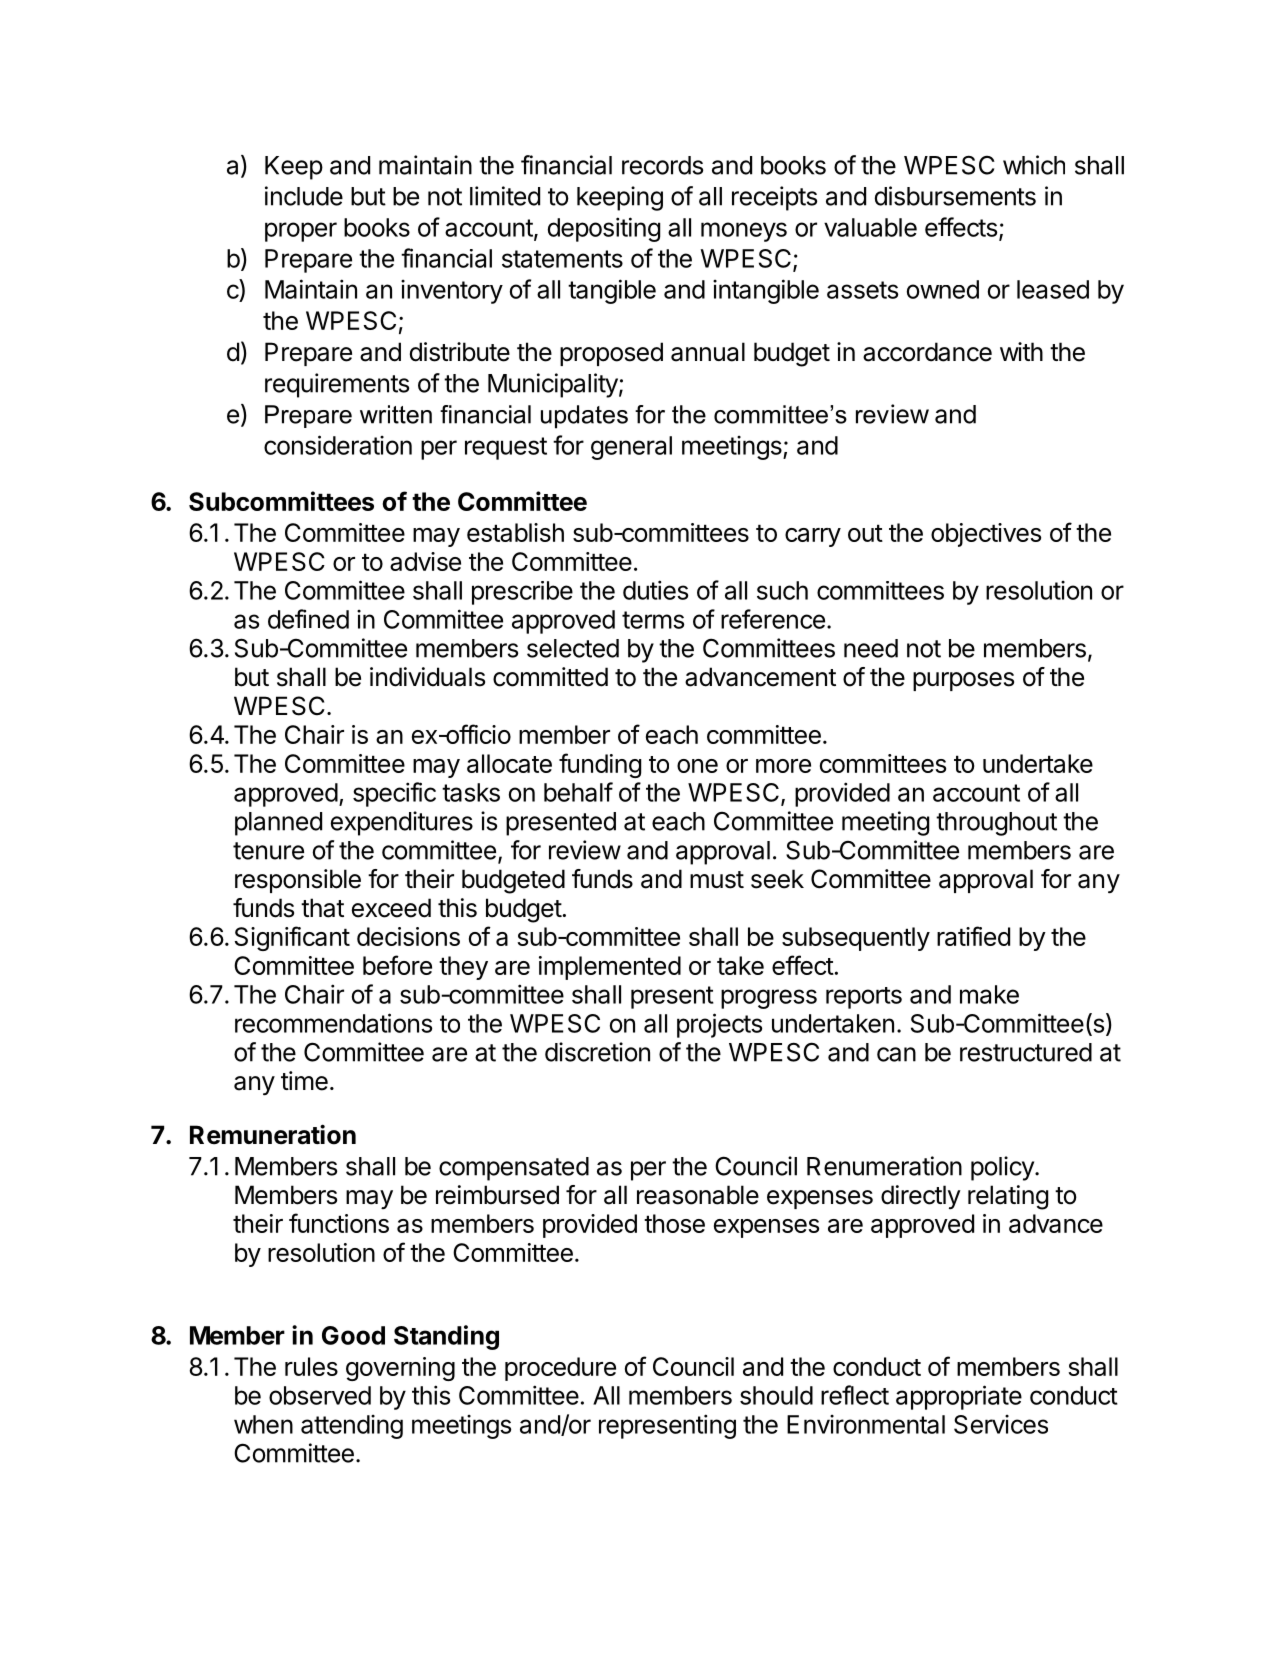 The image size is (1279, 1656). What do you see at coordinates (394, 794) in the image?
I see `specific` at bounding box center [394, 794].
